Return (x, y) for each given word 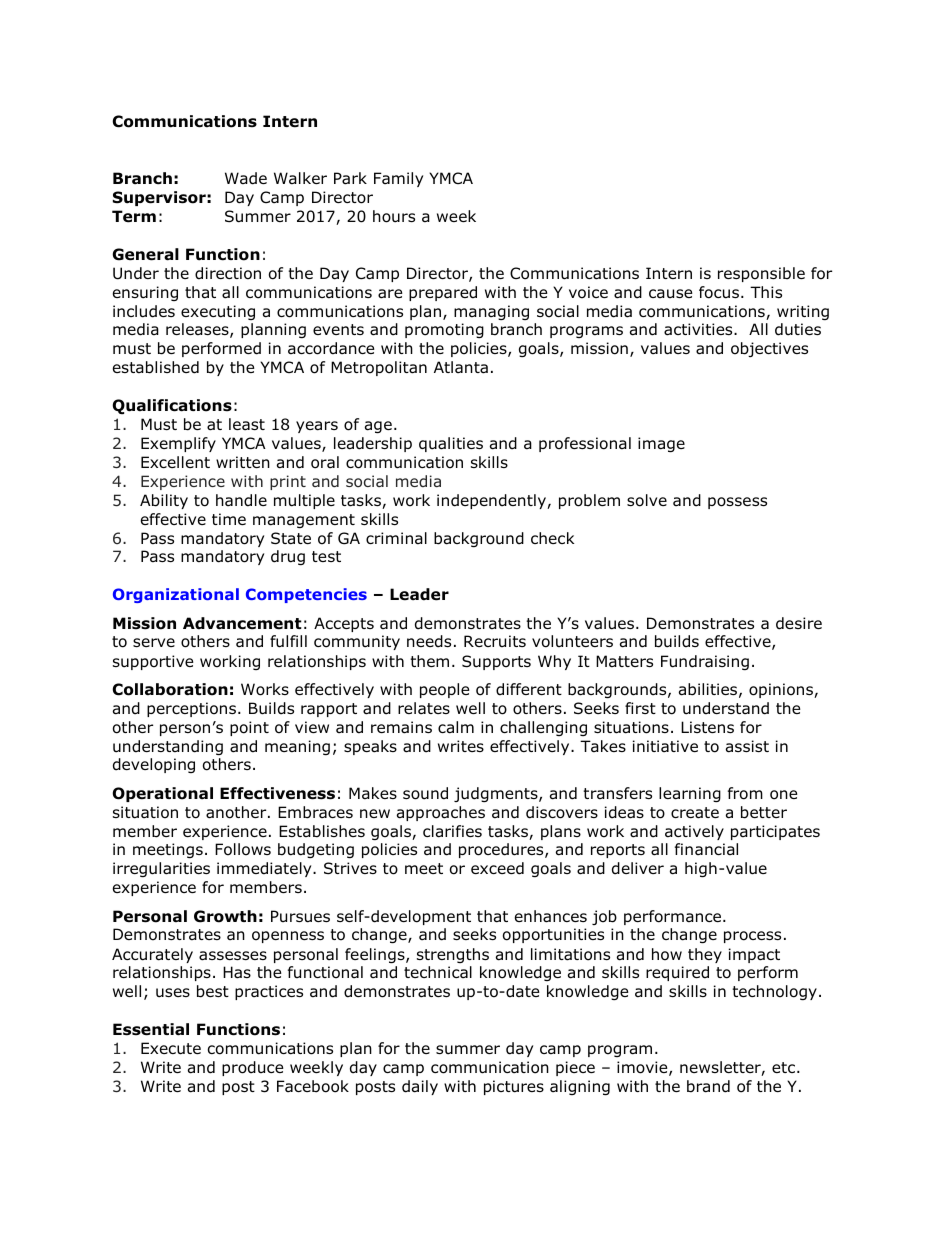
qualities (451, 444)
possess (737, 503)
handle (241, 500)
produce (253, 1068)
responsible (761, 274)
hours (394, 216)
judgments (497, 794)
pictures (514, 1087)
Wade (246, 178)
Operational (162, 794)
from (745, 793)
